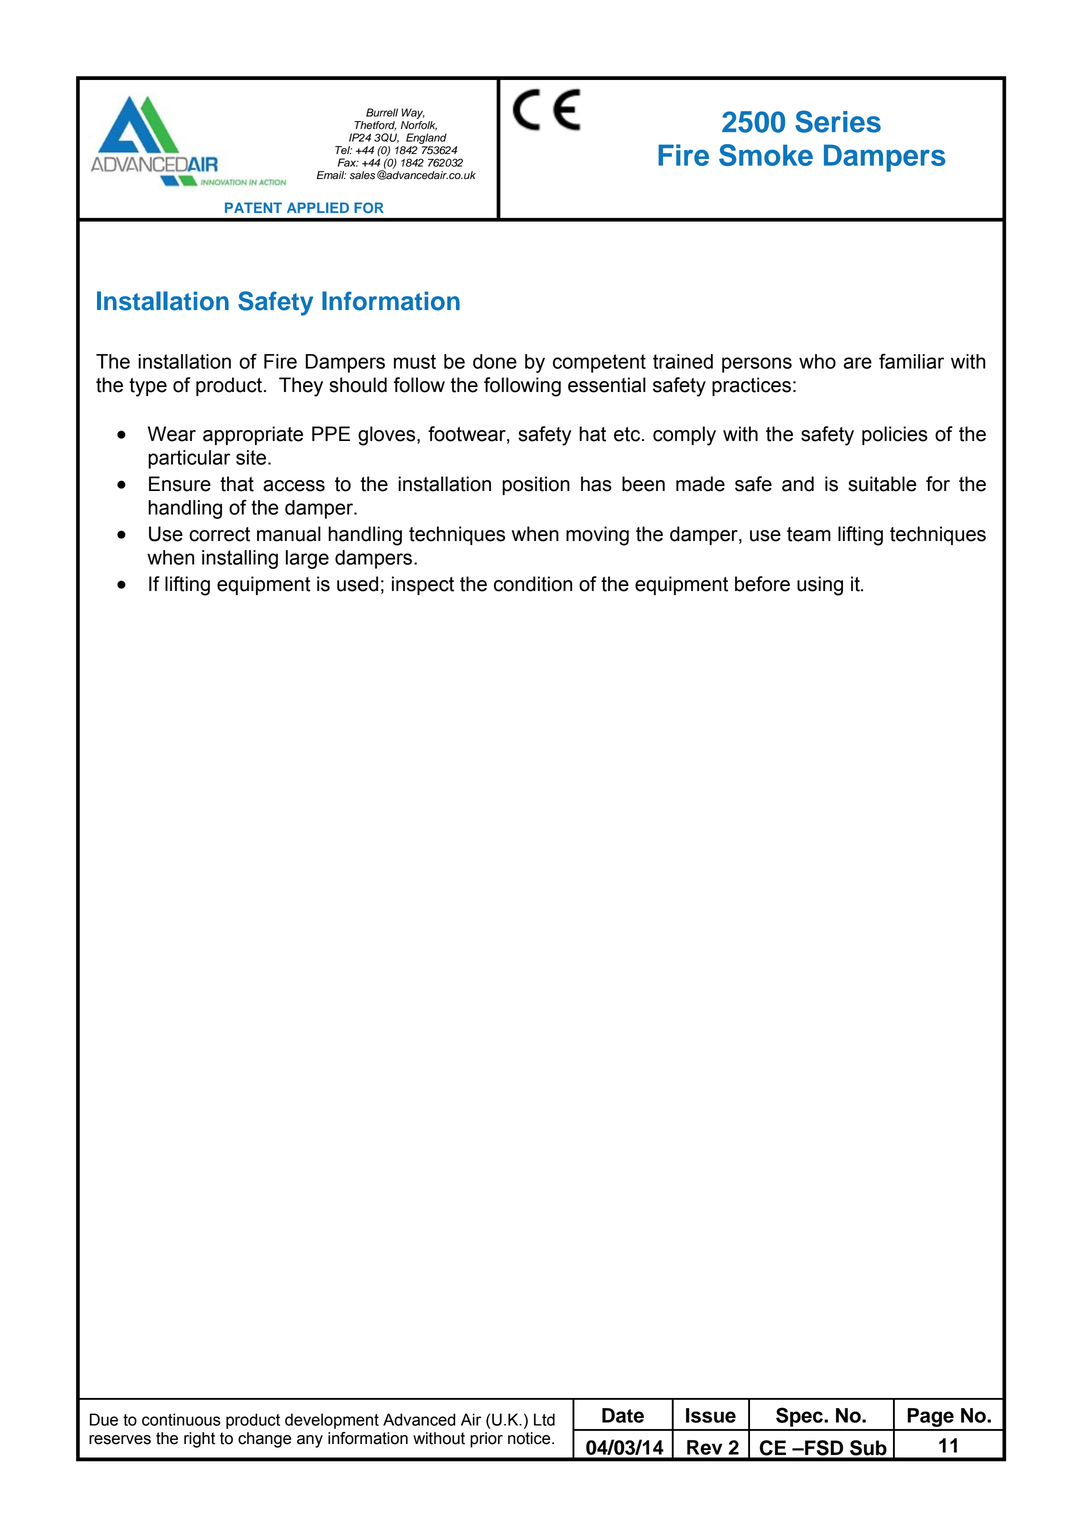 The image size is (1085, 1535). What do you see at coordinates (357, 584) in the screenshot?
I see `used` at bounding box center [357, 584].
